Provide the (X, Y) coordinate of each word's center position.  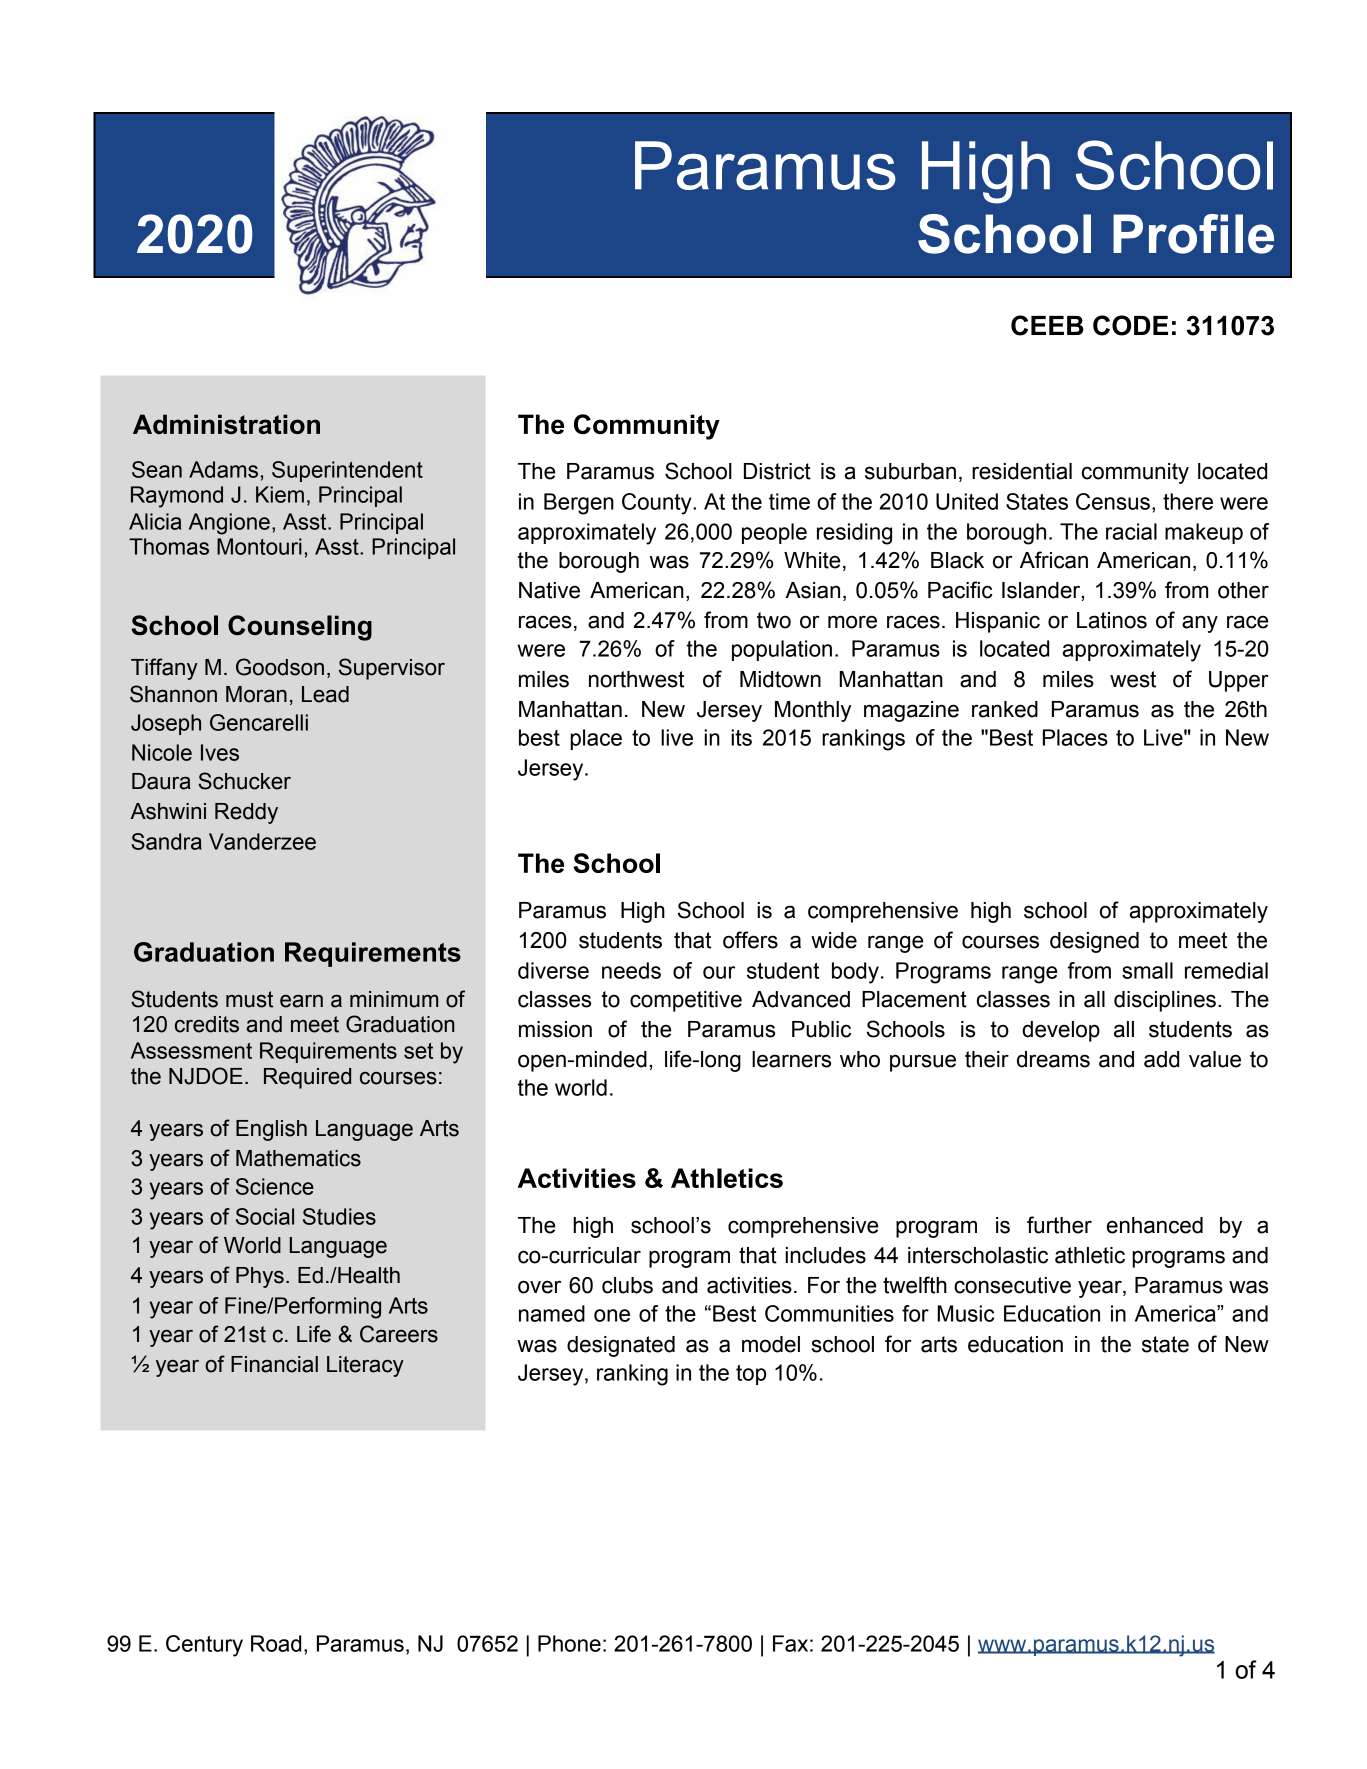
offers (750, 940)
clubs (627, 1285)
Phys (260, 1277)
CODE (1130, 325)
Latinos (1112, 620)
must (249, 999)
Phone (569, 1643)
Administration (226, 424)
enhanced (1155, 1225)
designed (1094, 942)
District (777, 471)
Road (276, 1643)
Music (965, 1313)
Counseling (300, 628)
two (774, 620)
